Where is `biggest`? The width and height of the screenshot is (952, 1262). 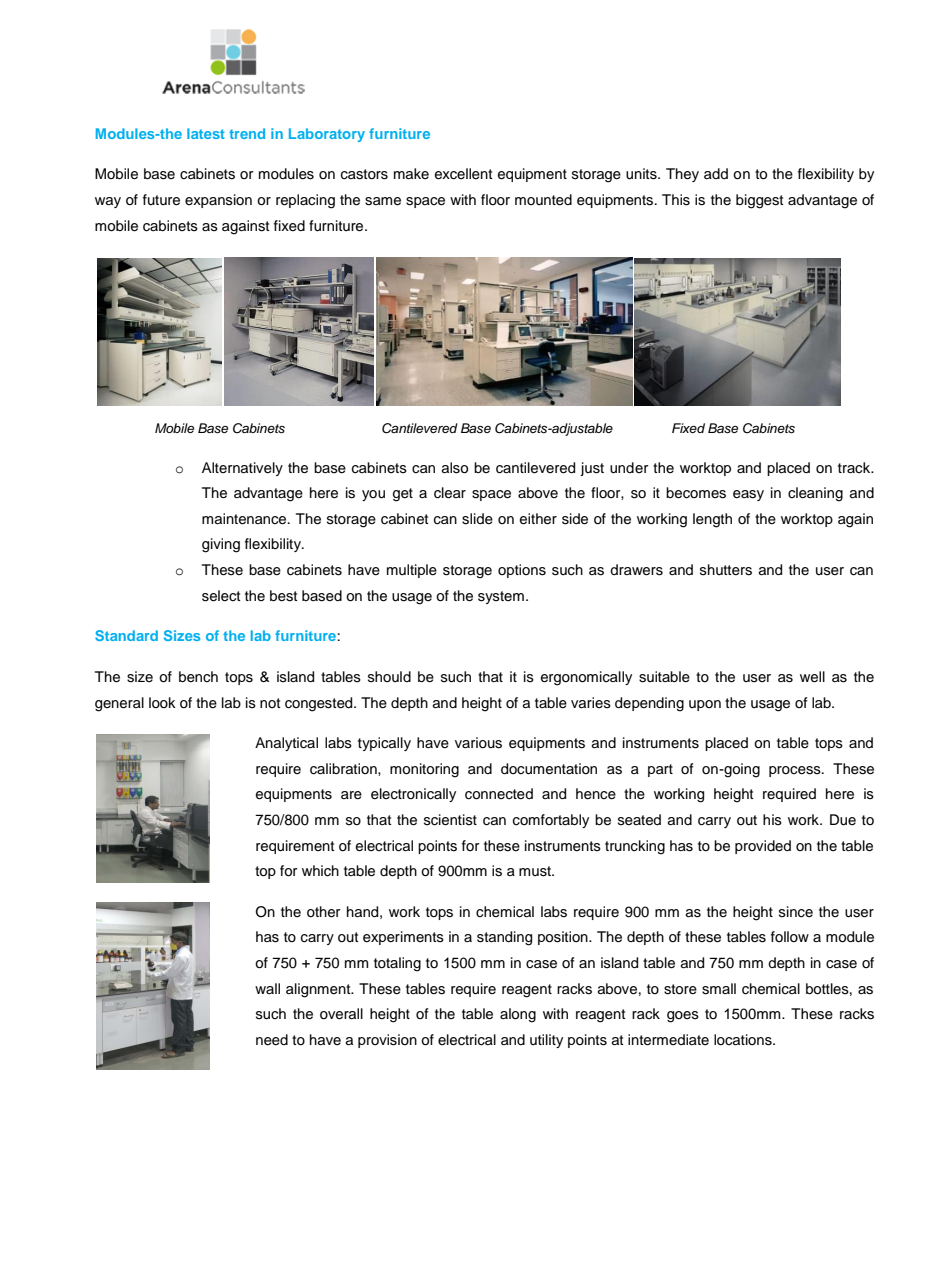 biggest is located at coordinates (759, 201).
